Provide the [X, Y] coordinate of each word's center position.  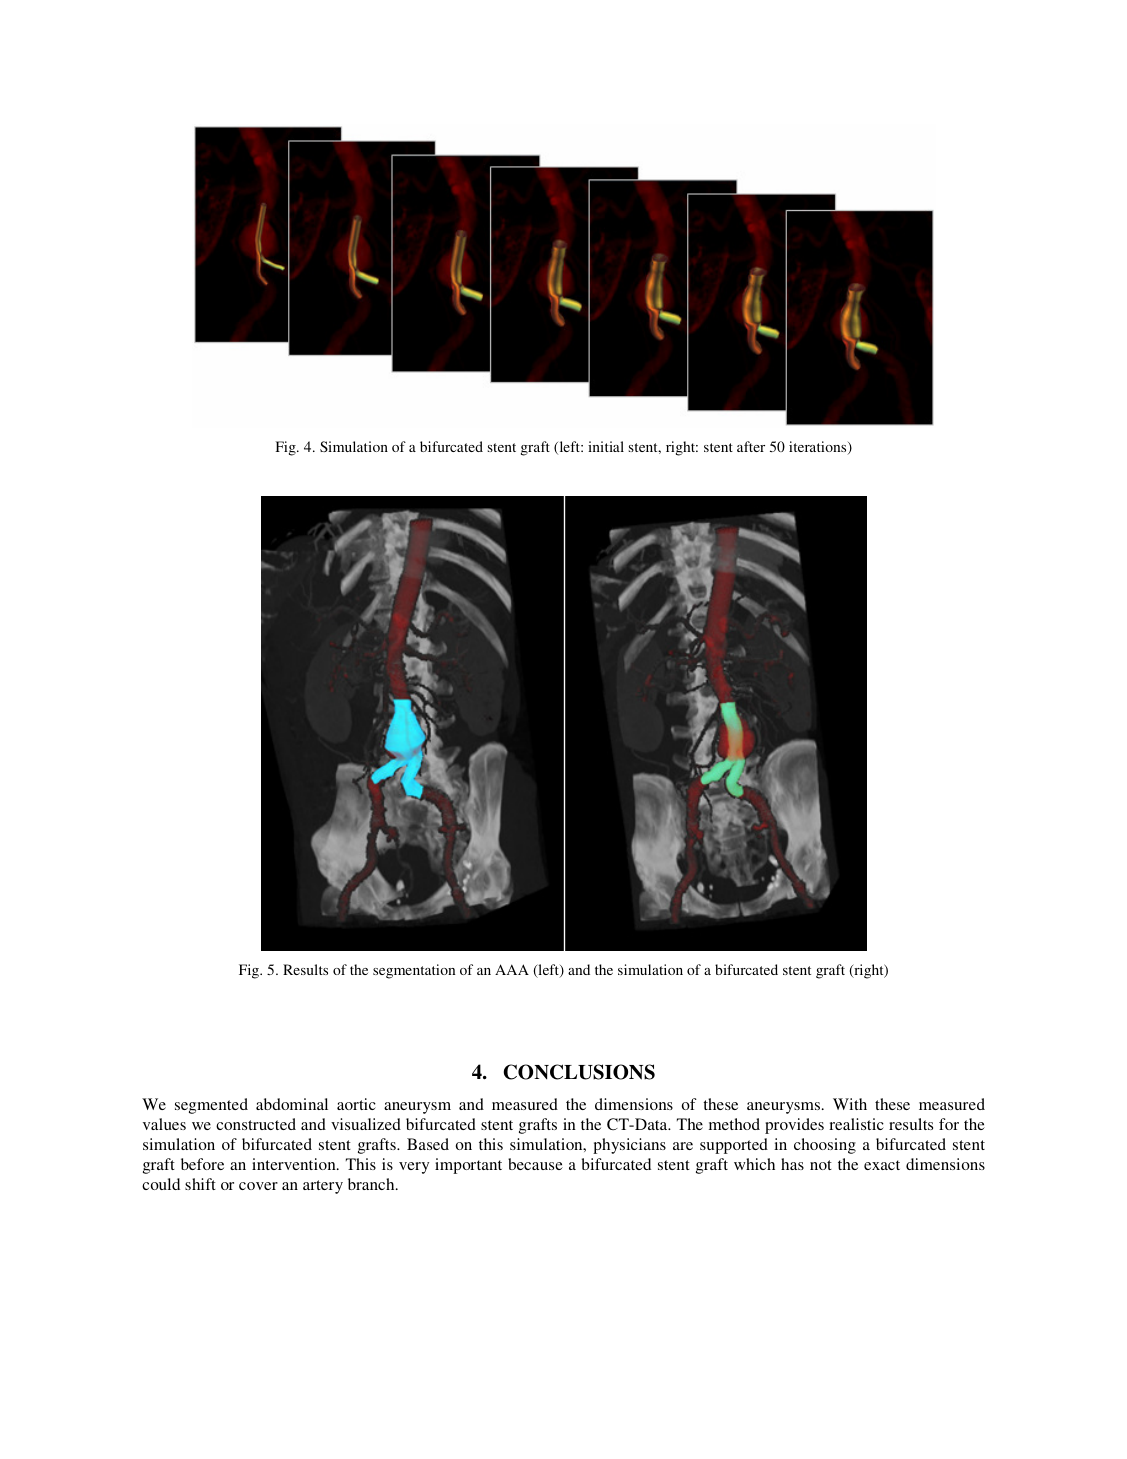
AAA [512, 969]
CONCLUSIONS [579, 1072]
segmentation [414, 971]
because [535, 1164]
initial [606, 446]
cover [258, 1186]
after [751, 446]
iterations [819, 448]
